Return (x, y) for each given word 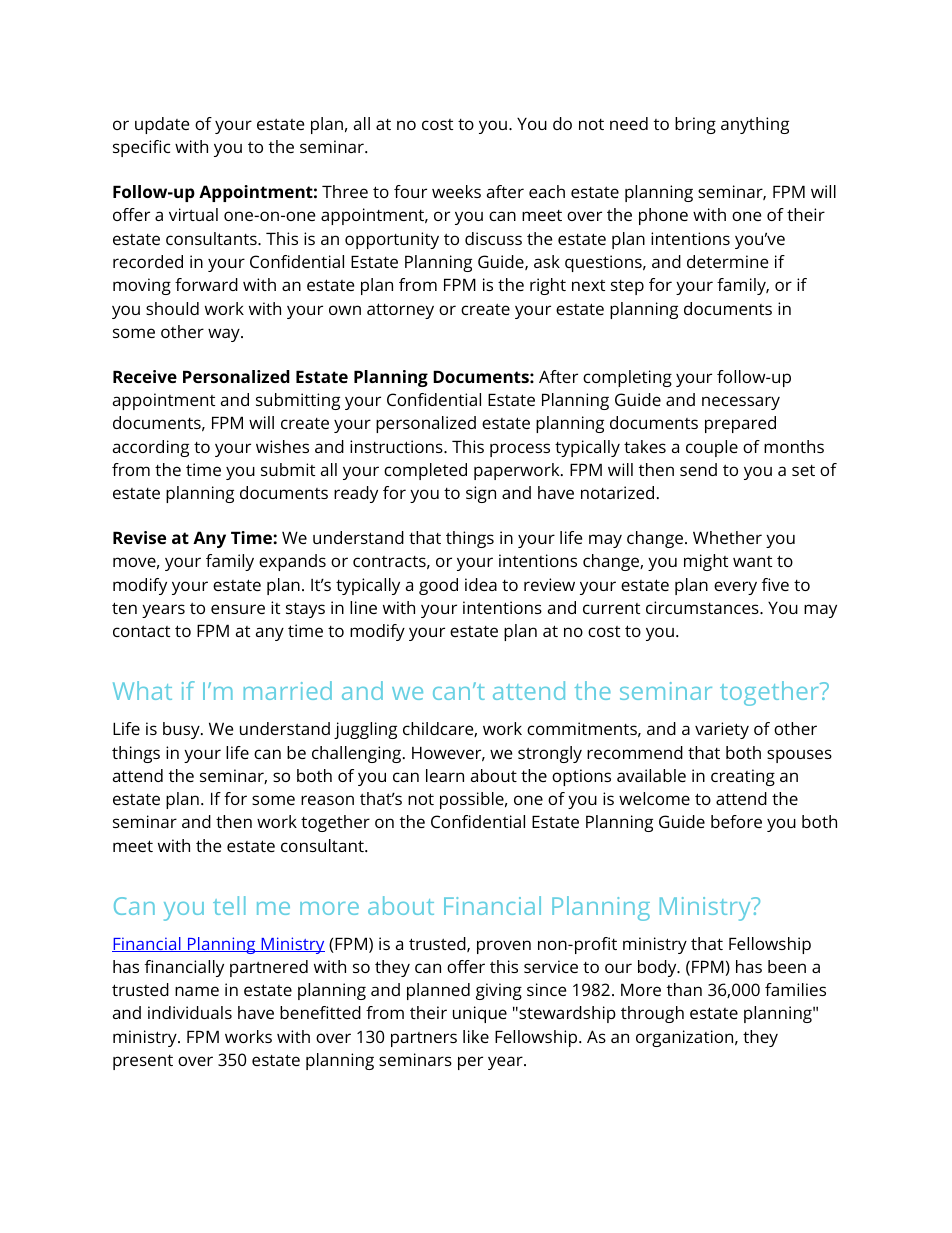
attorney (400, 311)
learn (445, 775)
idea (481, 584)
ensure (238, 609)
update (162, 125)
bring (695, 125)
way (225, 335)
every (735, 588)
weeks (456, 191)
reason (327, 800)
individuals (190, 1012)
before (736, 821)
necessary (741, 403)
